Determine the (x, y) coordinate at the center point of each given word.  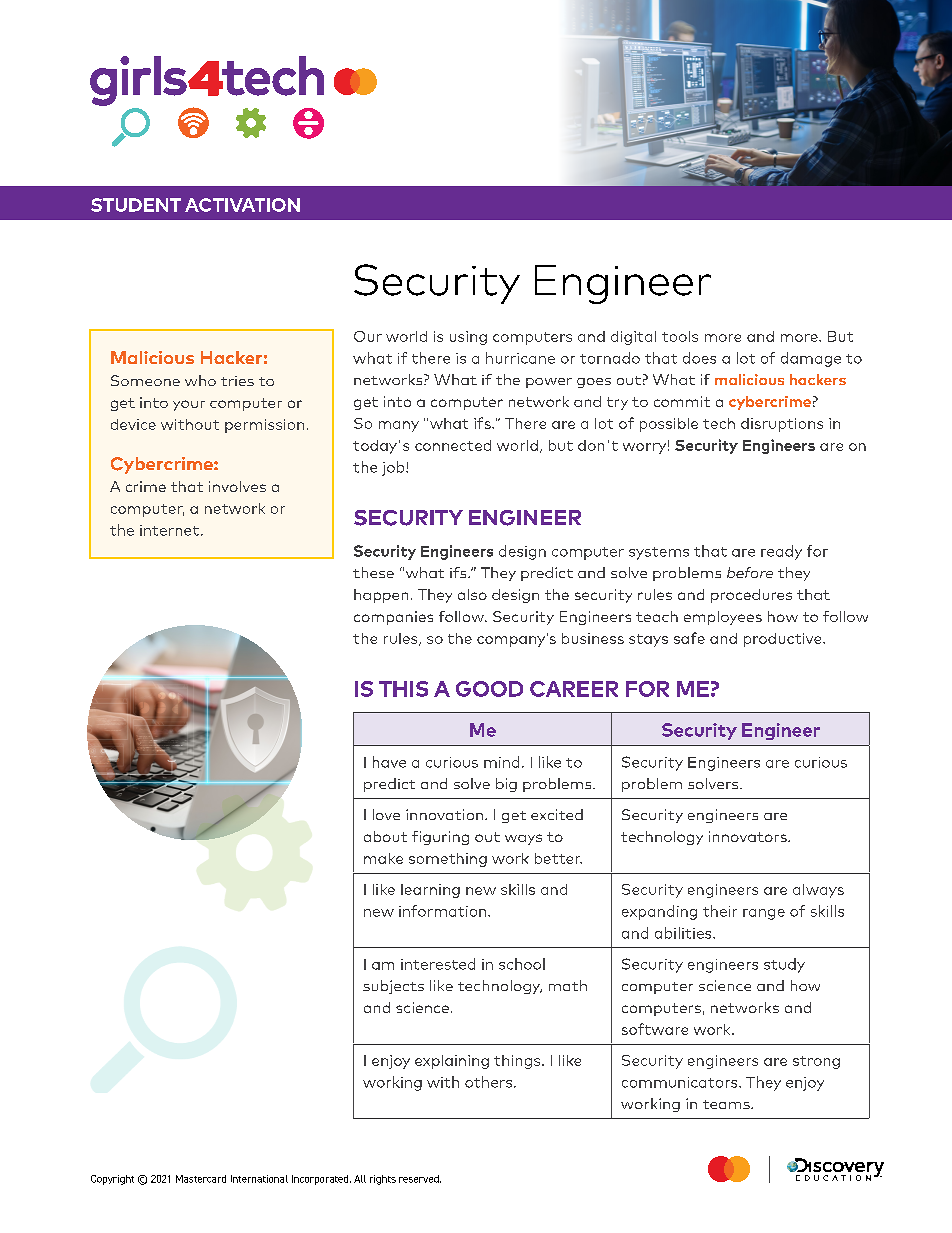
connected (453, 445)
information (444, 911)
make (383, 858)
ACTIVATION (242, 205)
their (720, 911)
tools (680, 336)
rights (383, 1180)
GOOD (489, 689)
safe (689, 638)
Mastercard (201, 1179)
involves (237, 486)
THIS (403, 689)
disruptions (782, 425)
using (468, 338)
